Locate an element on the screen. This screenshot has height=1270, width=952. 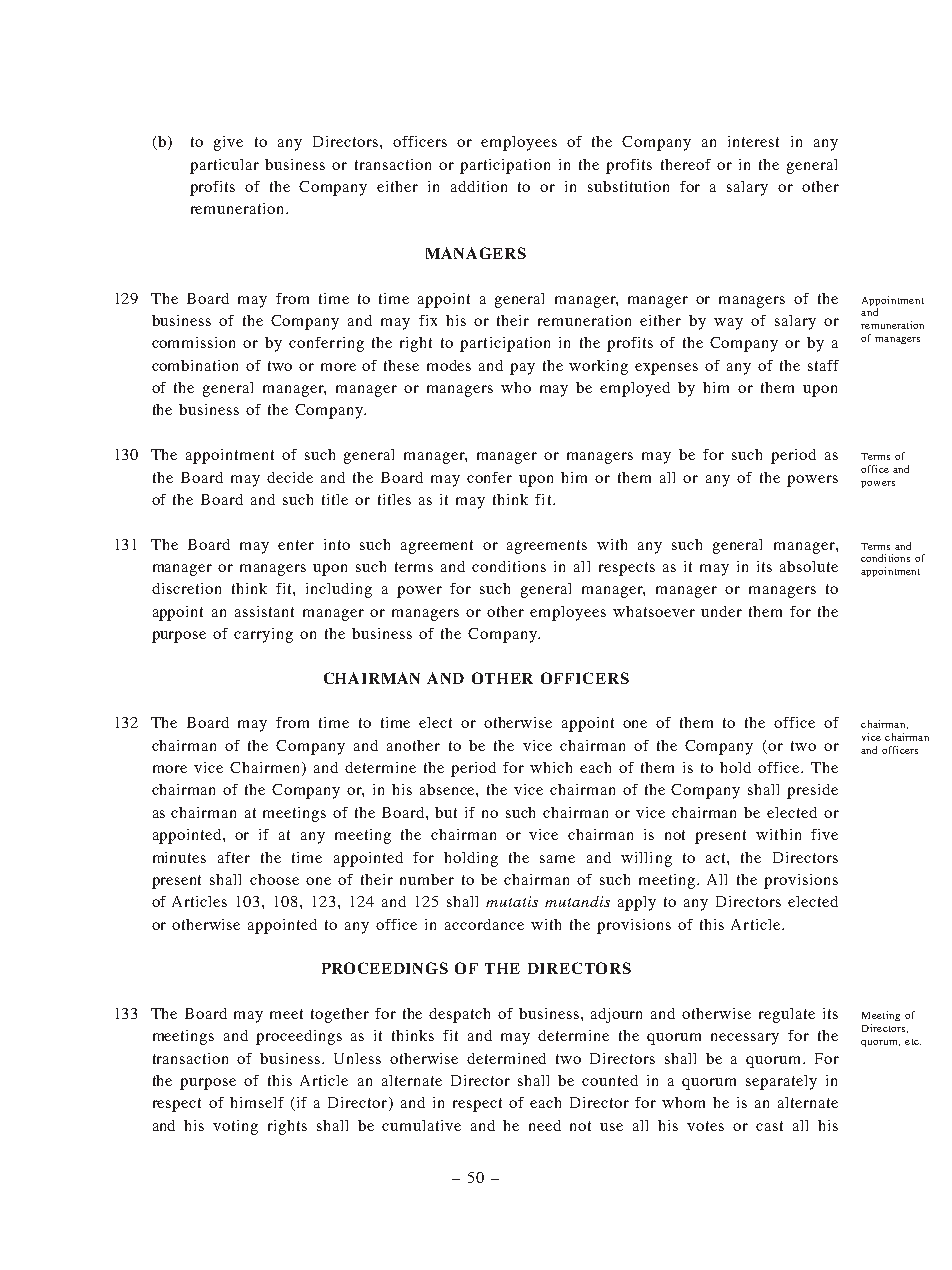
staff is located at coordinates (823, 365).
